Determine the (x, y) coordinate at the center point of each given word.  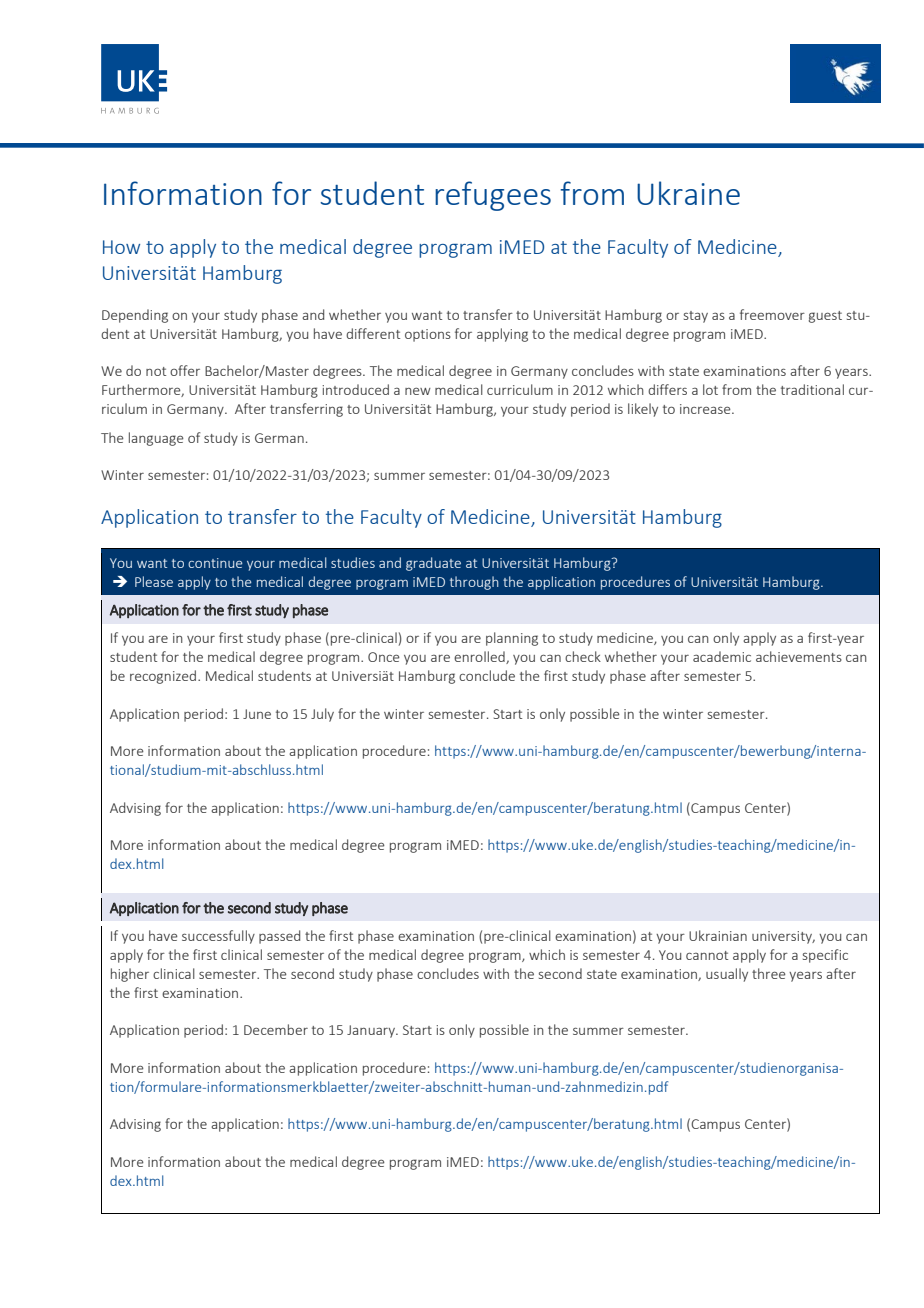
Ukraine (688, 193)
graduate (433, 564)
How (121, 247)
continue (215, 563)
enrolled (480, 657)
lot (710, 389)
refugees (493, 196)
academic (722, 656)
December (276, 1029)
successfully (218, 937)
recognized (163, 677)
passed (279, 937)
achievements (799, 656)
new (418, 391)
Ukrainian (718, 935)
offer (185, 370)
